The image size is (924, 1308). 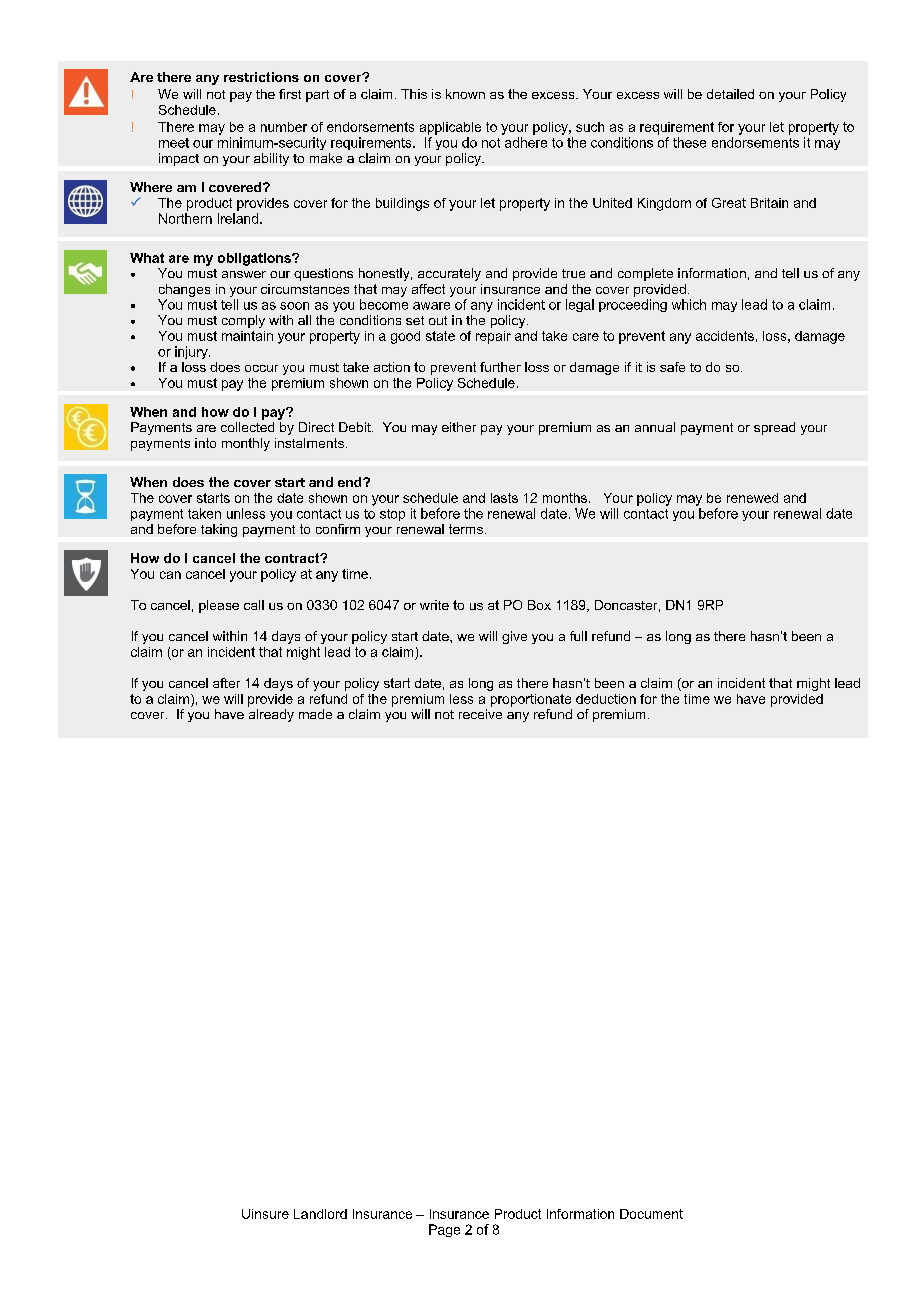 What do you see at coordinates (261, 77) in the document?
I see `restrictions` at bounding box center [261, 77].
